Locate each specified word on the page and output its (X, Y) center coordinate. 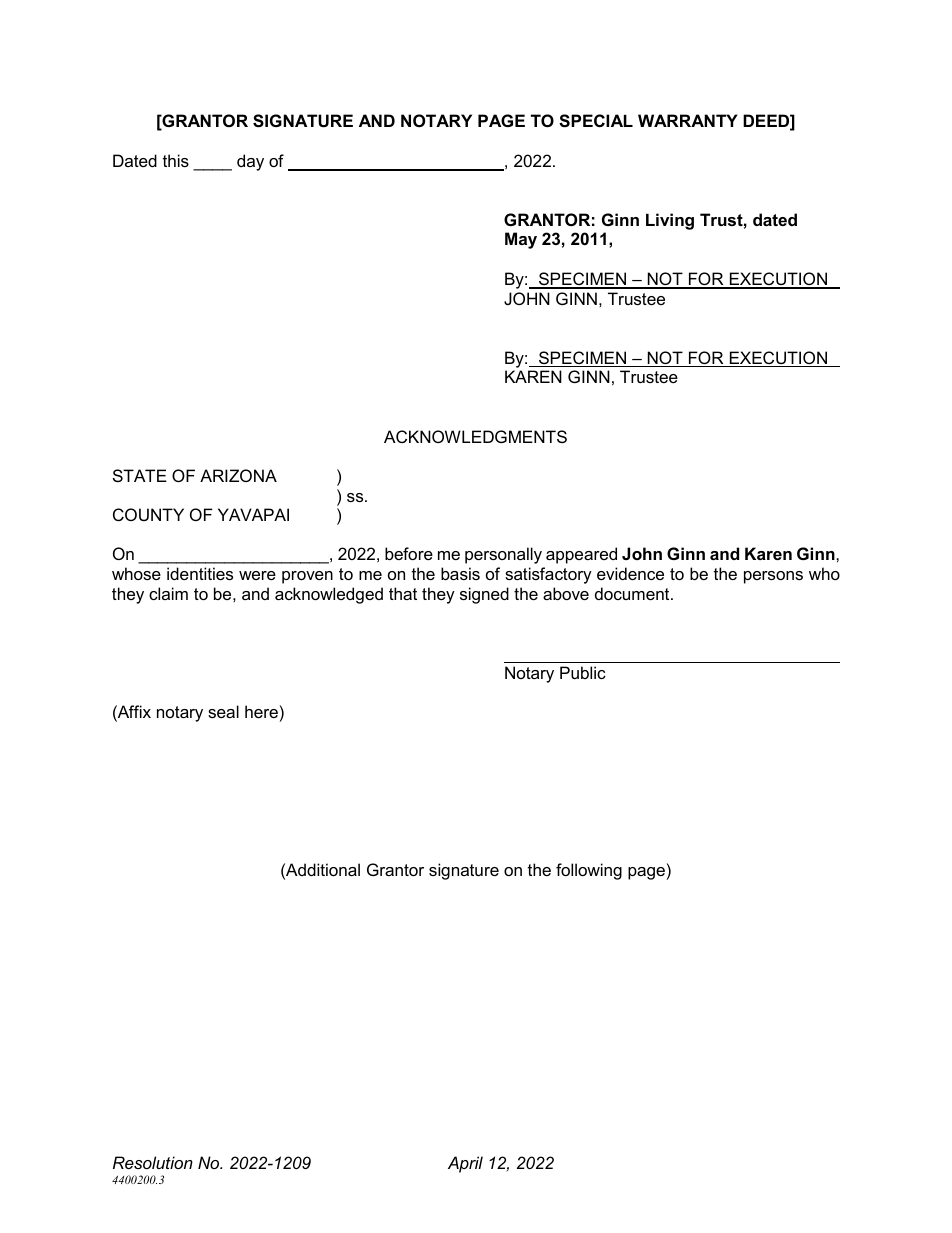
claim (168, 593)
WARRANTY (688, 120)
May (521, 240)
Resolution (153, 1162)
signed (484, 595)
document (633, 593)
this (176, 160)
